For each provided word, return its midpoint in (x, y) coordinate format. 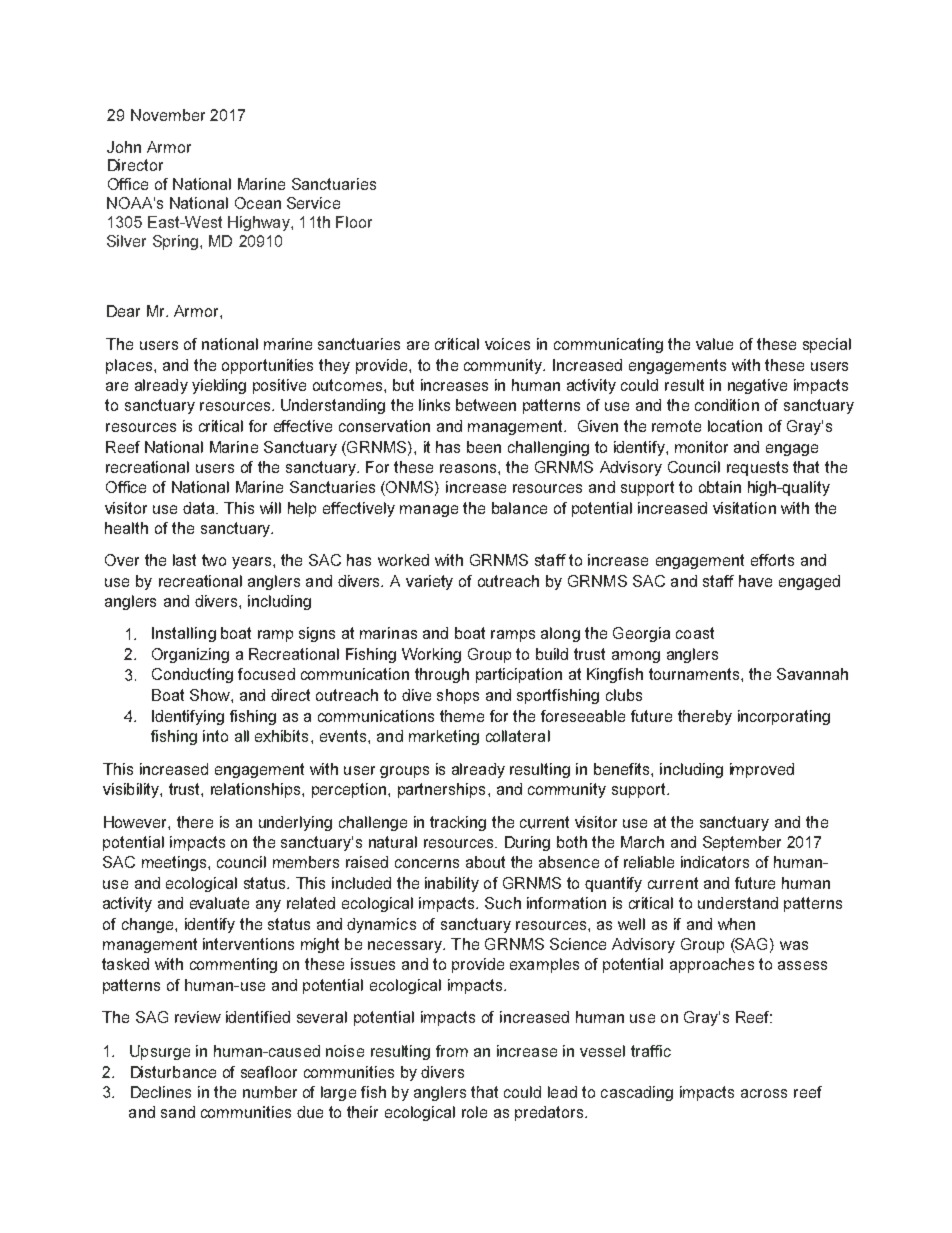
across (764, 1093)
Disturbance (173, 1072)
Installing (184, 634)
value (714, 344)
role (474, 1112)
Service (313, 203)
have (755, 581)
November (168, 115)
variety (429, 582)
